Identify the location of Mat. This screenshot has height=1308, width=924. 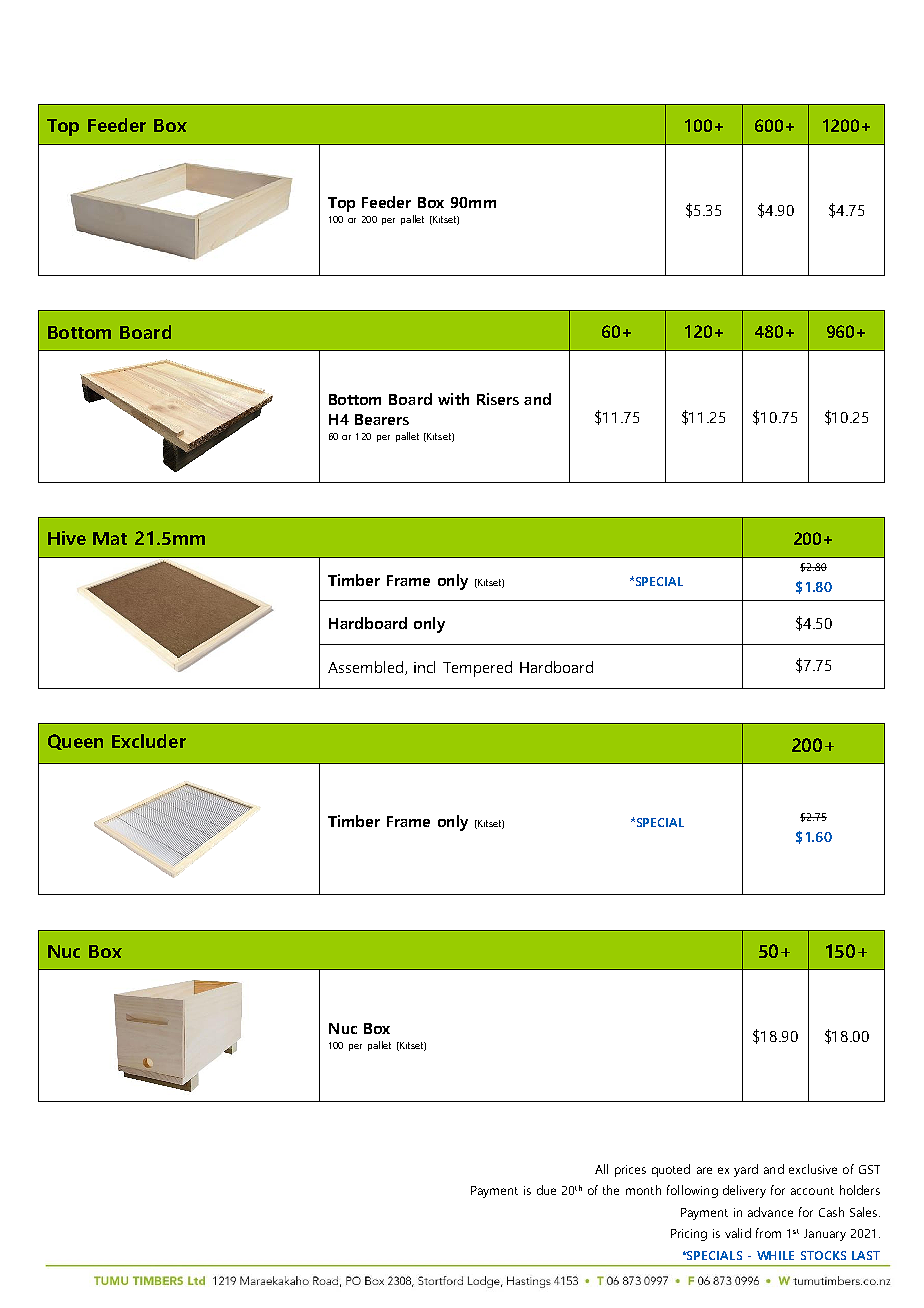
(110, 538).
